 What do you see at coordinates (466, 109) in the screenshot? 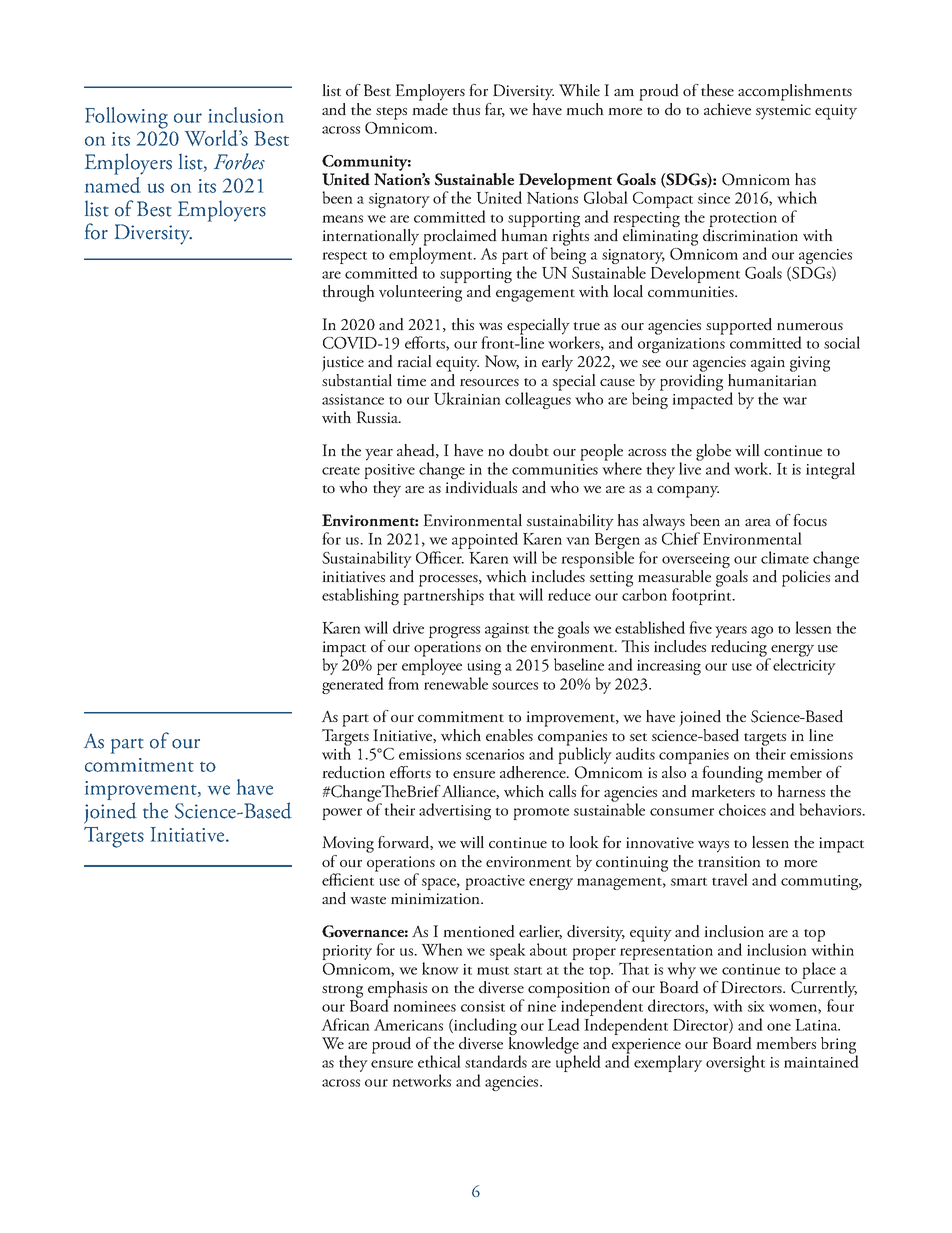
I see `thus` at bounding box center [466, 109].
